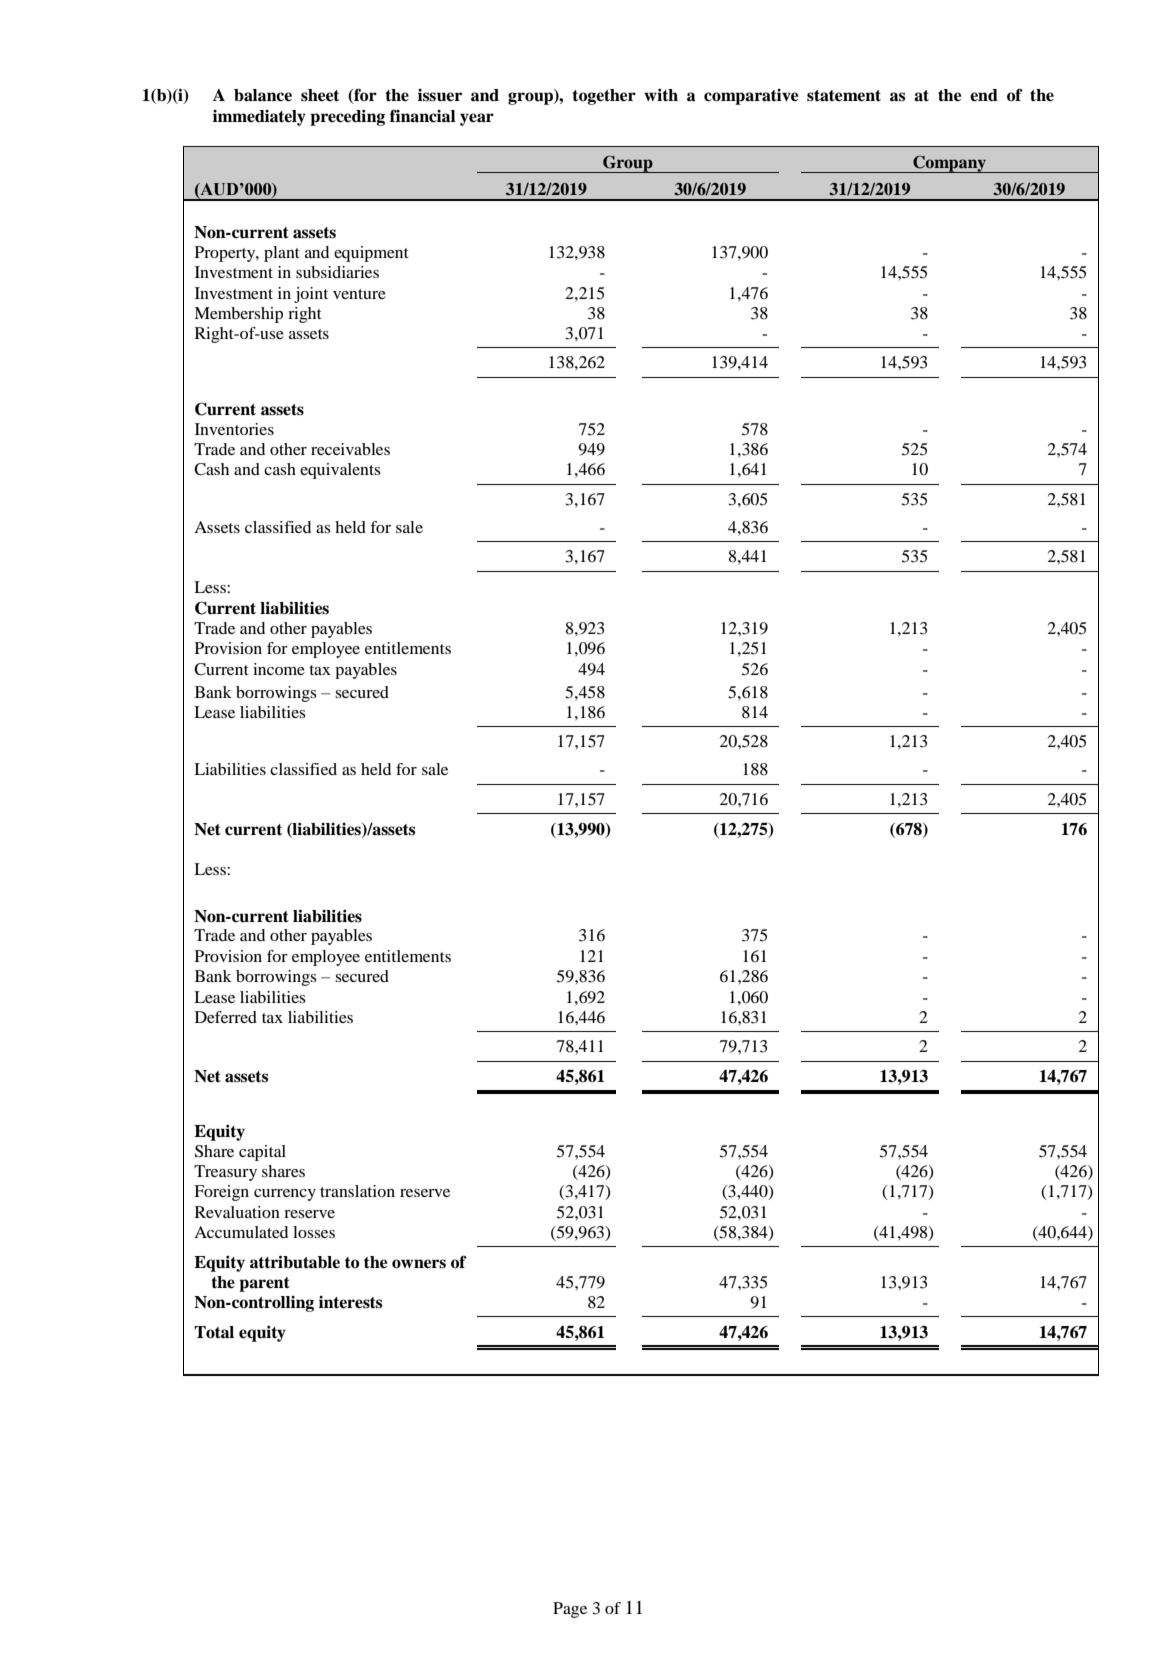  I want to click on losses, so click(314, 1232).
